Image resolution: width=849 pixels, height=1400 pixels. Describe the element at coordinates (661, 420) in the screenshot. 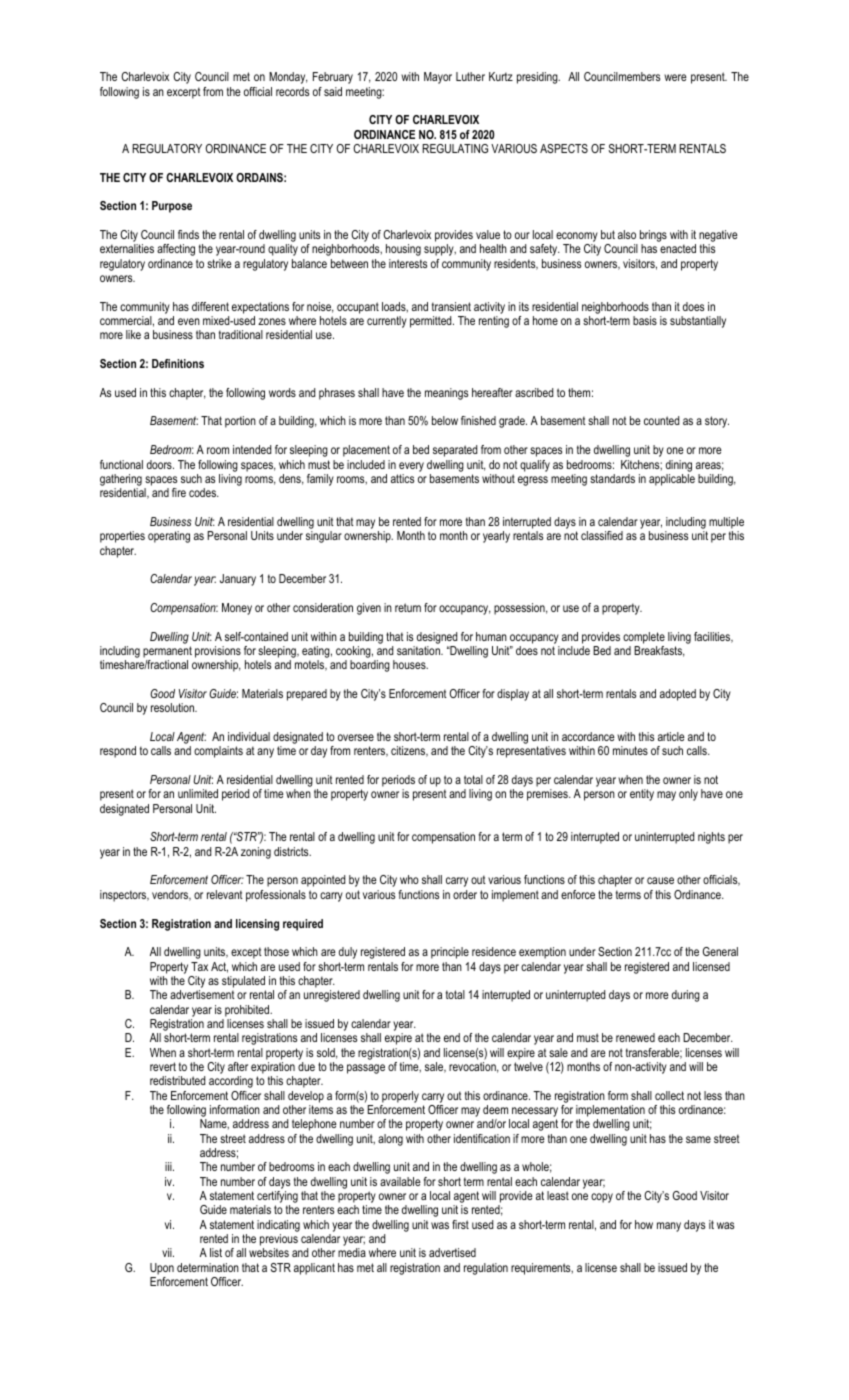

I see `counted` at that location.
